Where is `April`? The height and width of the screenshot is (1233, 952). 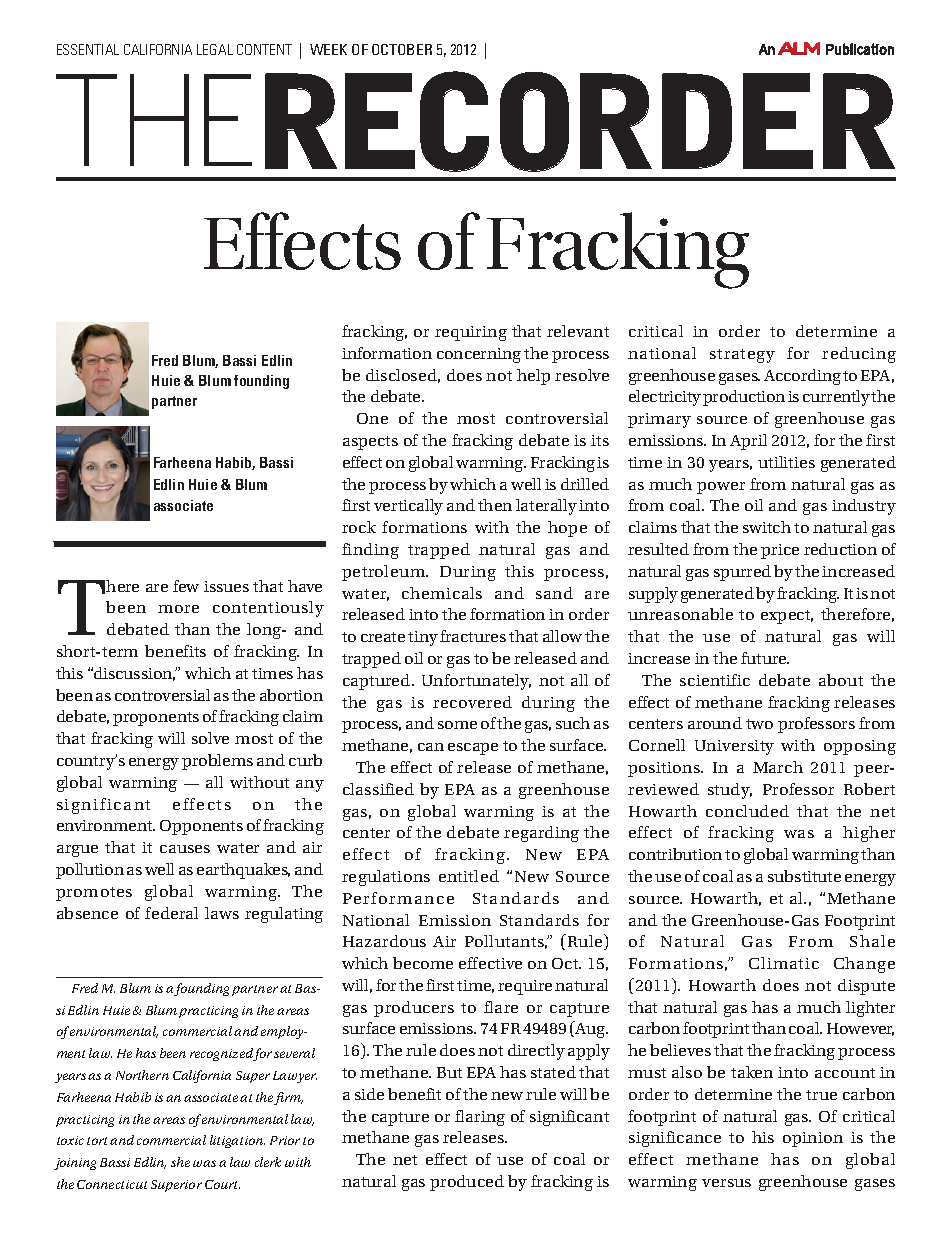
April is located at coordinates (748, 442).
